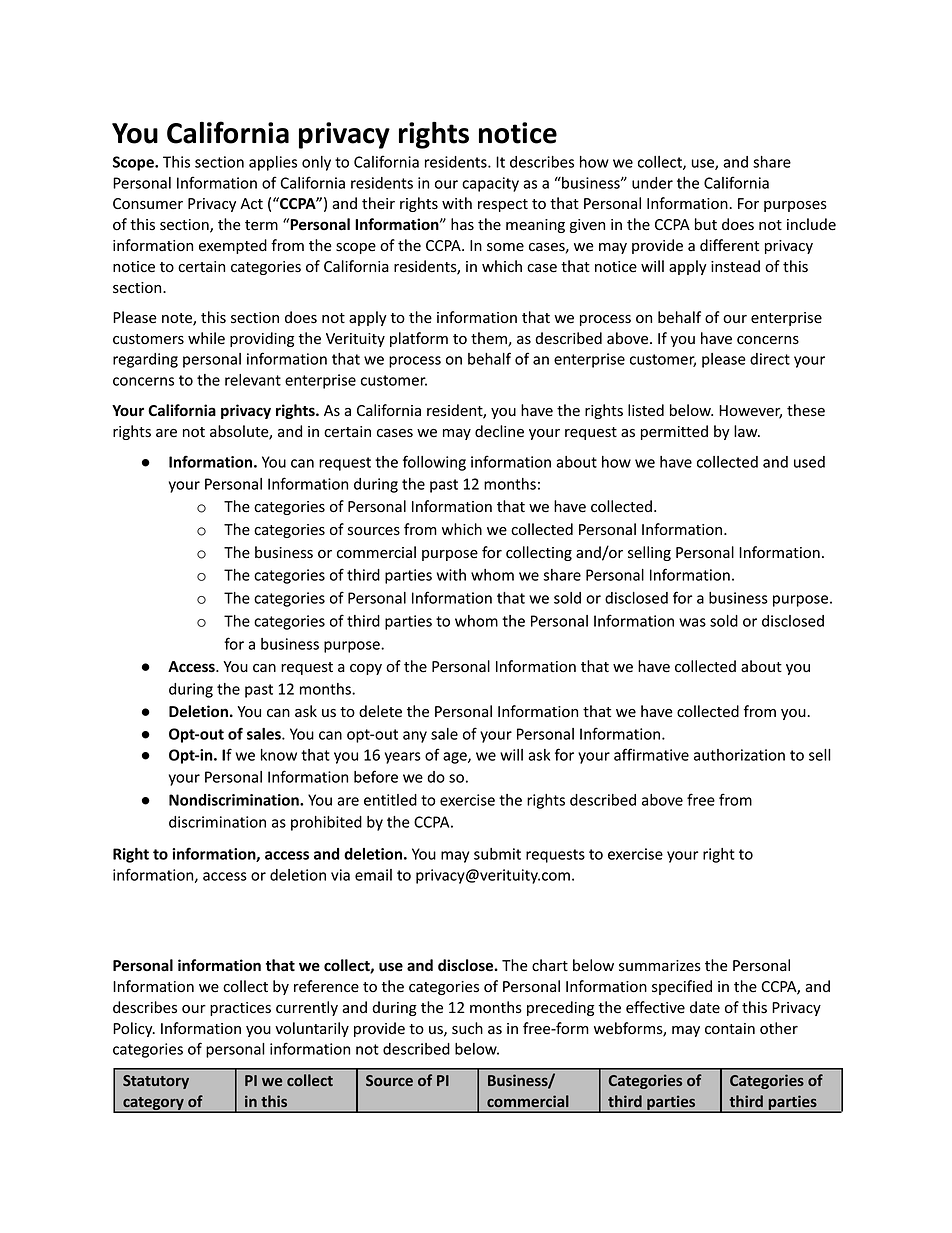 The image size is (952, 1233). I want to click on authorization, so click(739, 755).
